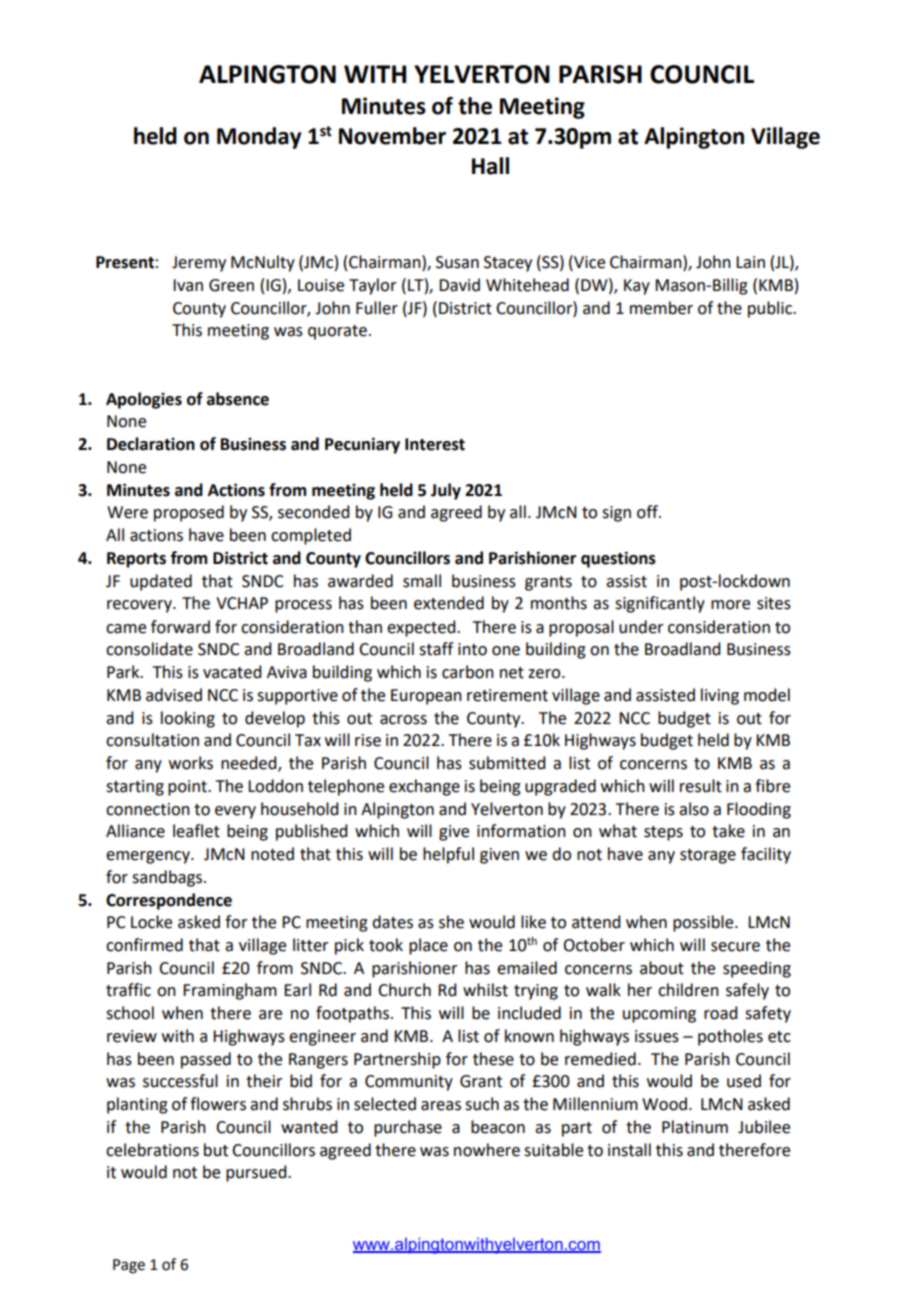  What do you see at coordinates (188, 719) in the page?
I see `looking` at bounding box center [188, 719].
